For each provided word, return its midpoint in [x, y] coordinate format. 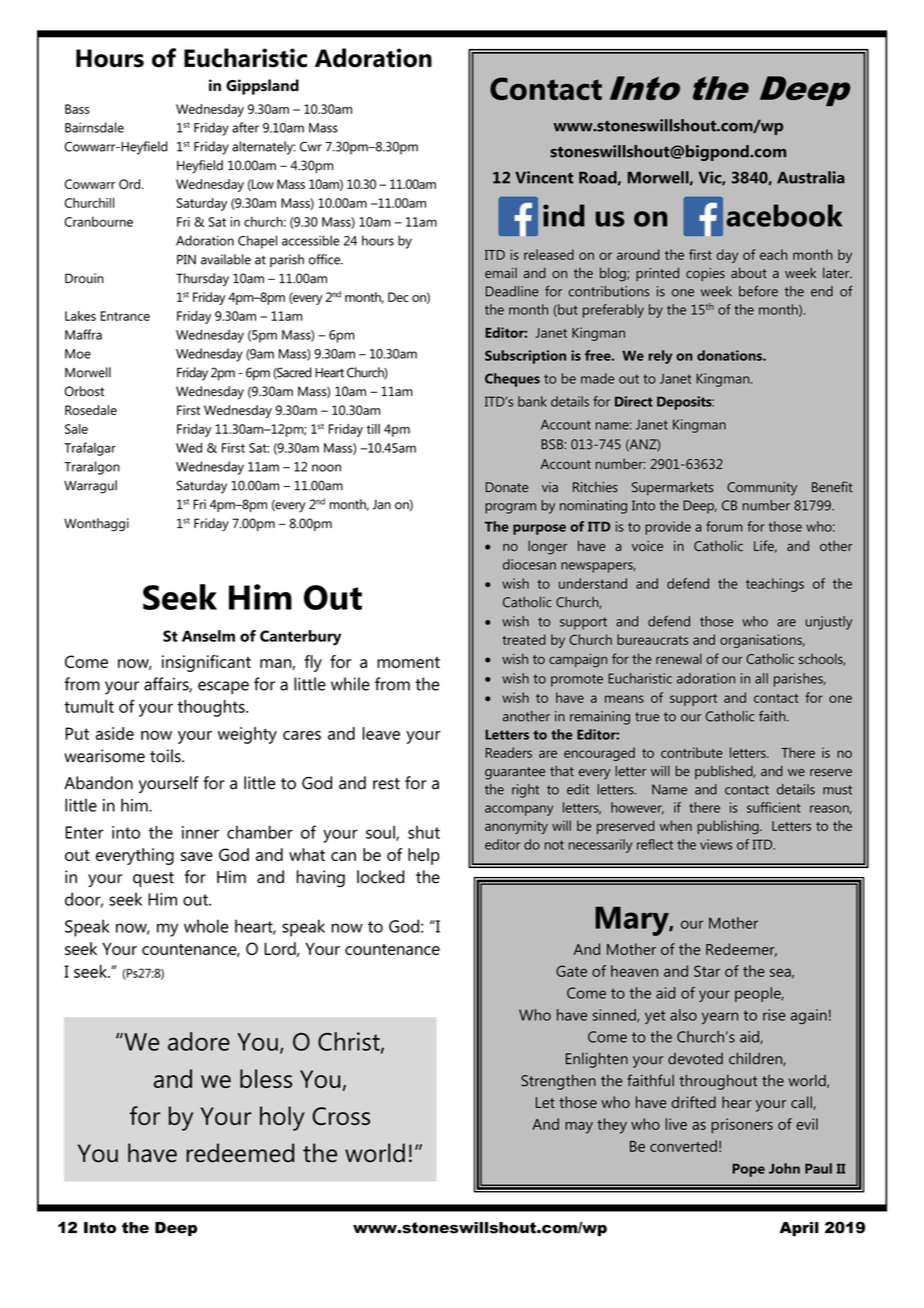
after [245, 127]
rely [660, 357]
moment [408, 662]
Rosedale [91, 410]
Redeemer [741, 950]
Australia [811, 177]
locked [380, 877]
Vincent [544, 177]
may [579, 1128]
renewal [679, 658]
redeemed [240, 1153]
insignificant [206, 663]
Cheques [512, 380]
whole [206, 926]
